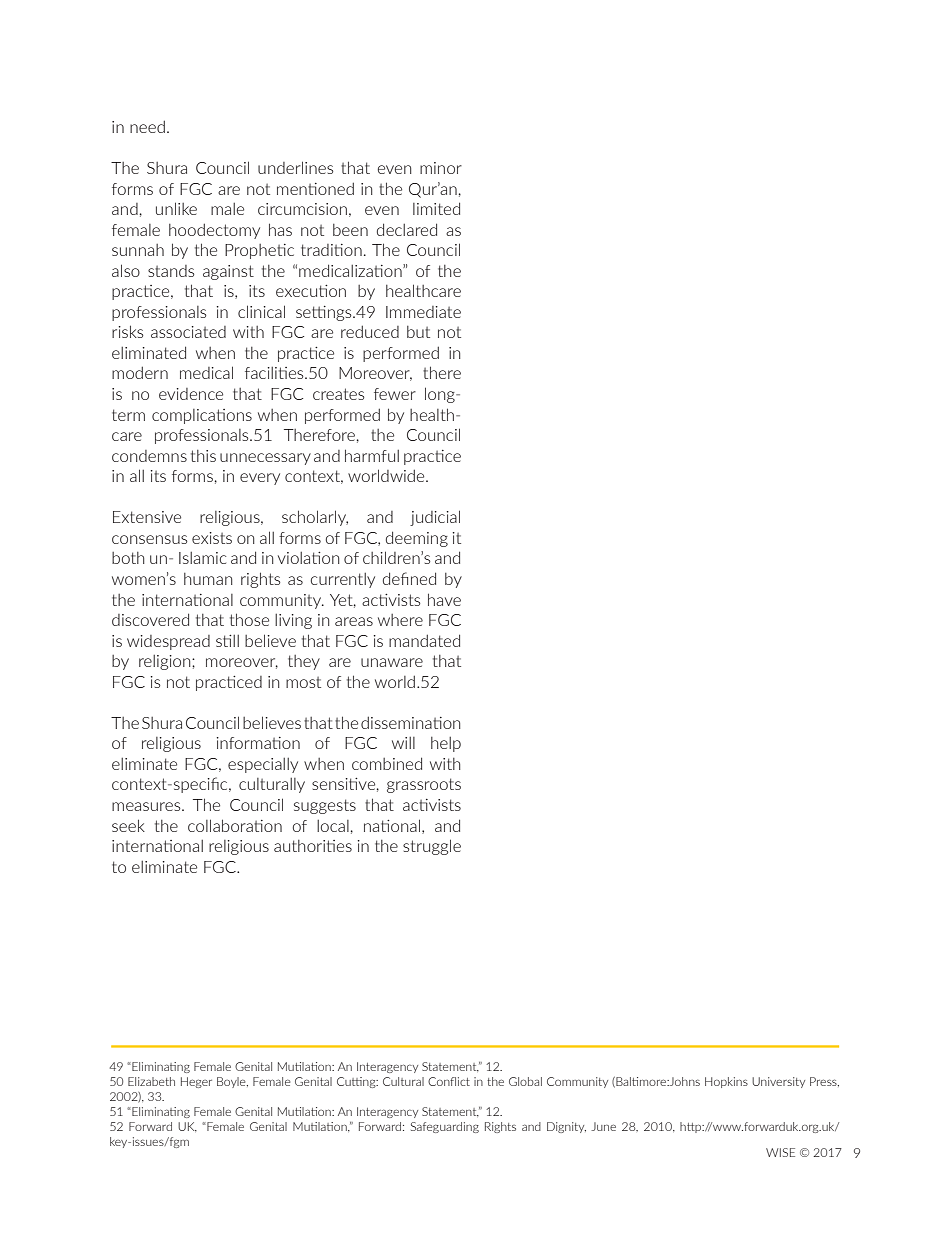 The width and height of the screenshot is (952, 1233). What do you see at coordinates (445, 1127) in the screenshot?
I see `Safeguarding` at bounding box center [445, 1127].
